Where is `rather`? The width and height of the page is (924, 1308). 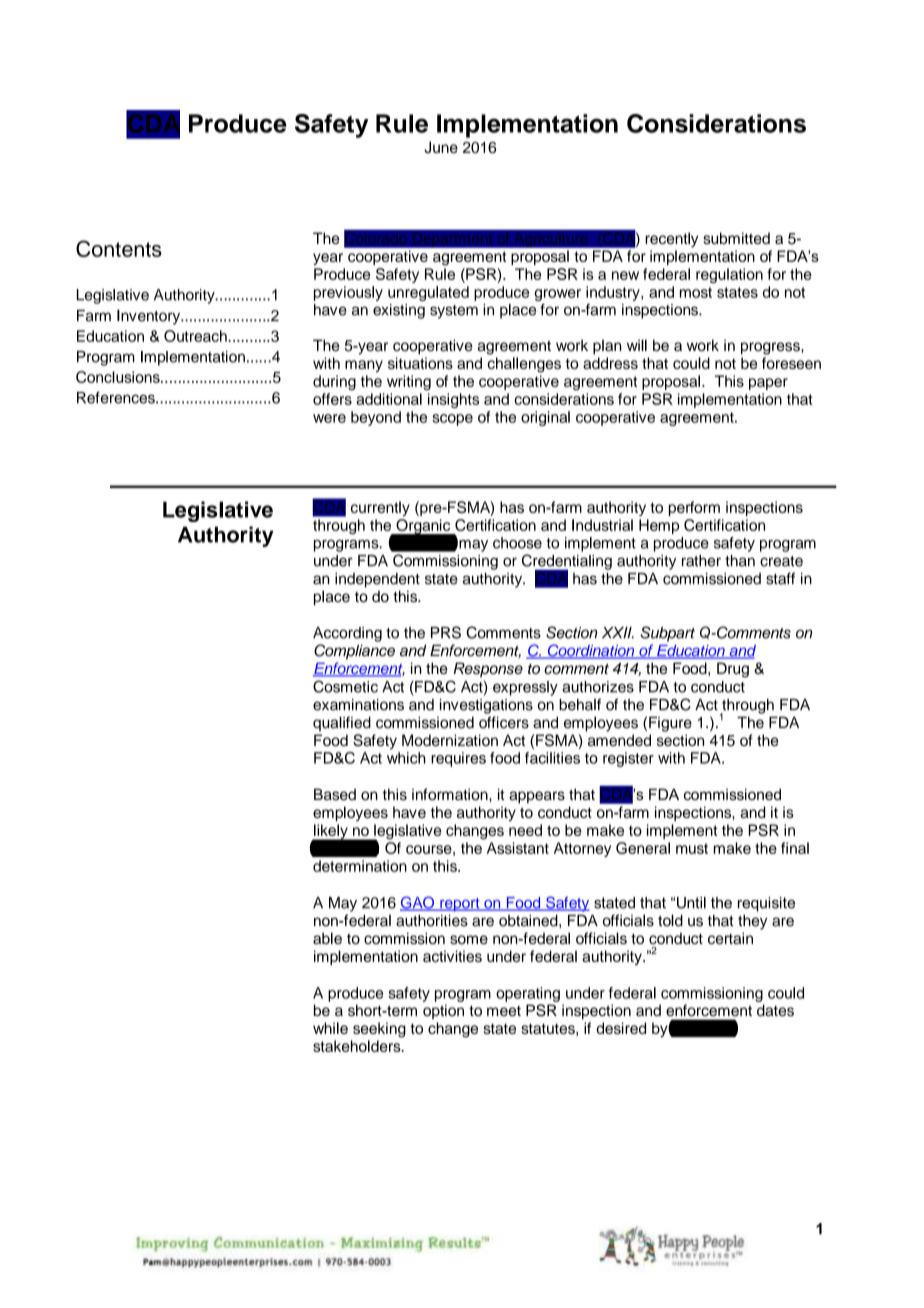 rather is located at coordinates (701, 561).
